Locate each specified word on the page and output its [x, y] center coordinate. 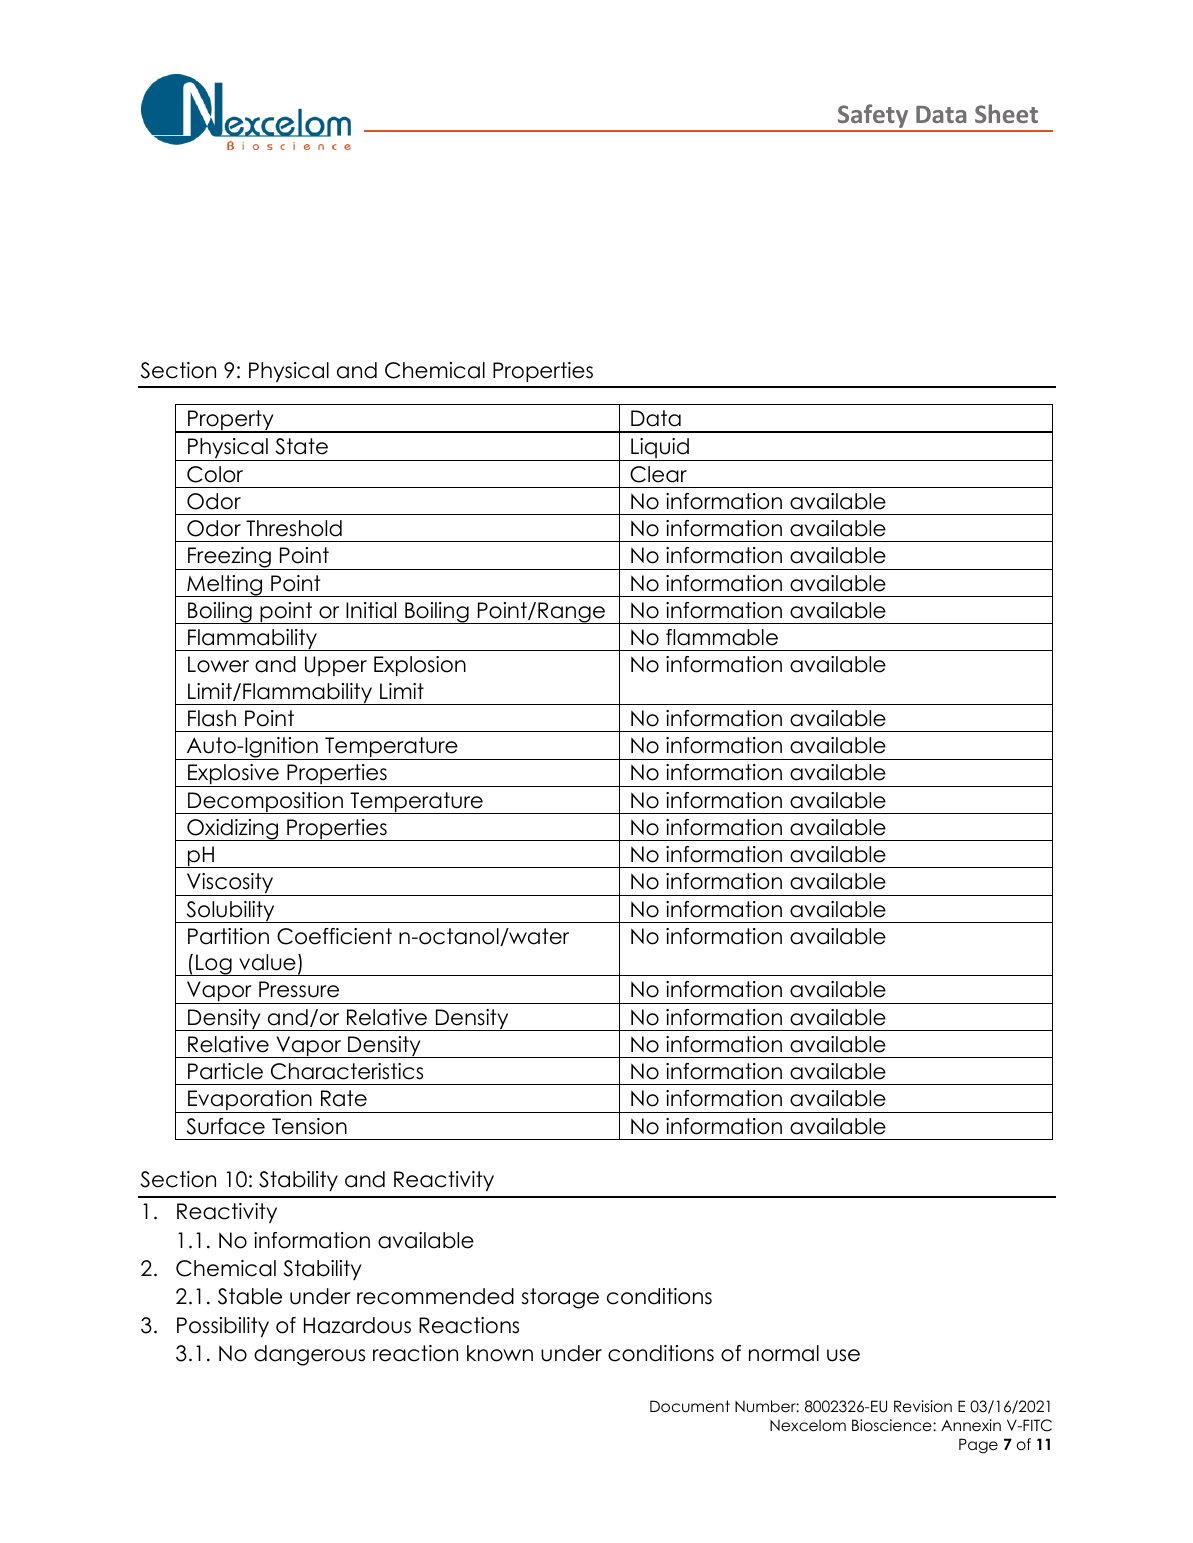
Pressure [299, 989]
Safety [873, 117]
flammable [722, 637]
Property [231, 421]
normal [784, 1353]
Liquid [660, 449]
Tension [309, 1126]
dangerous [309, 1355]
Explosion [420, 666]
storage [560, 1298]
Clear [658, 474]
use [843, 1355]
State [301, 446]
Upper [336, 666]
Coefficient [334, 936]
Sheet [1006, 113]
